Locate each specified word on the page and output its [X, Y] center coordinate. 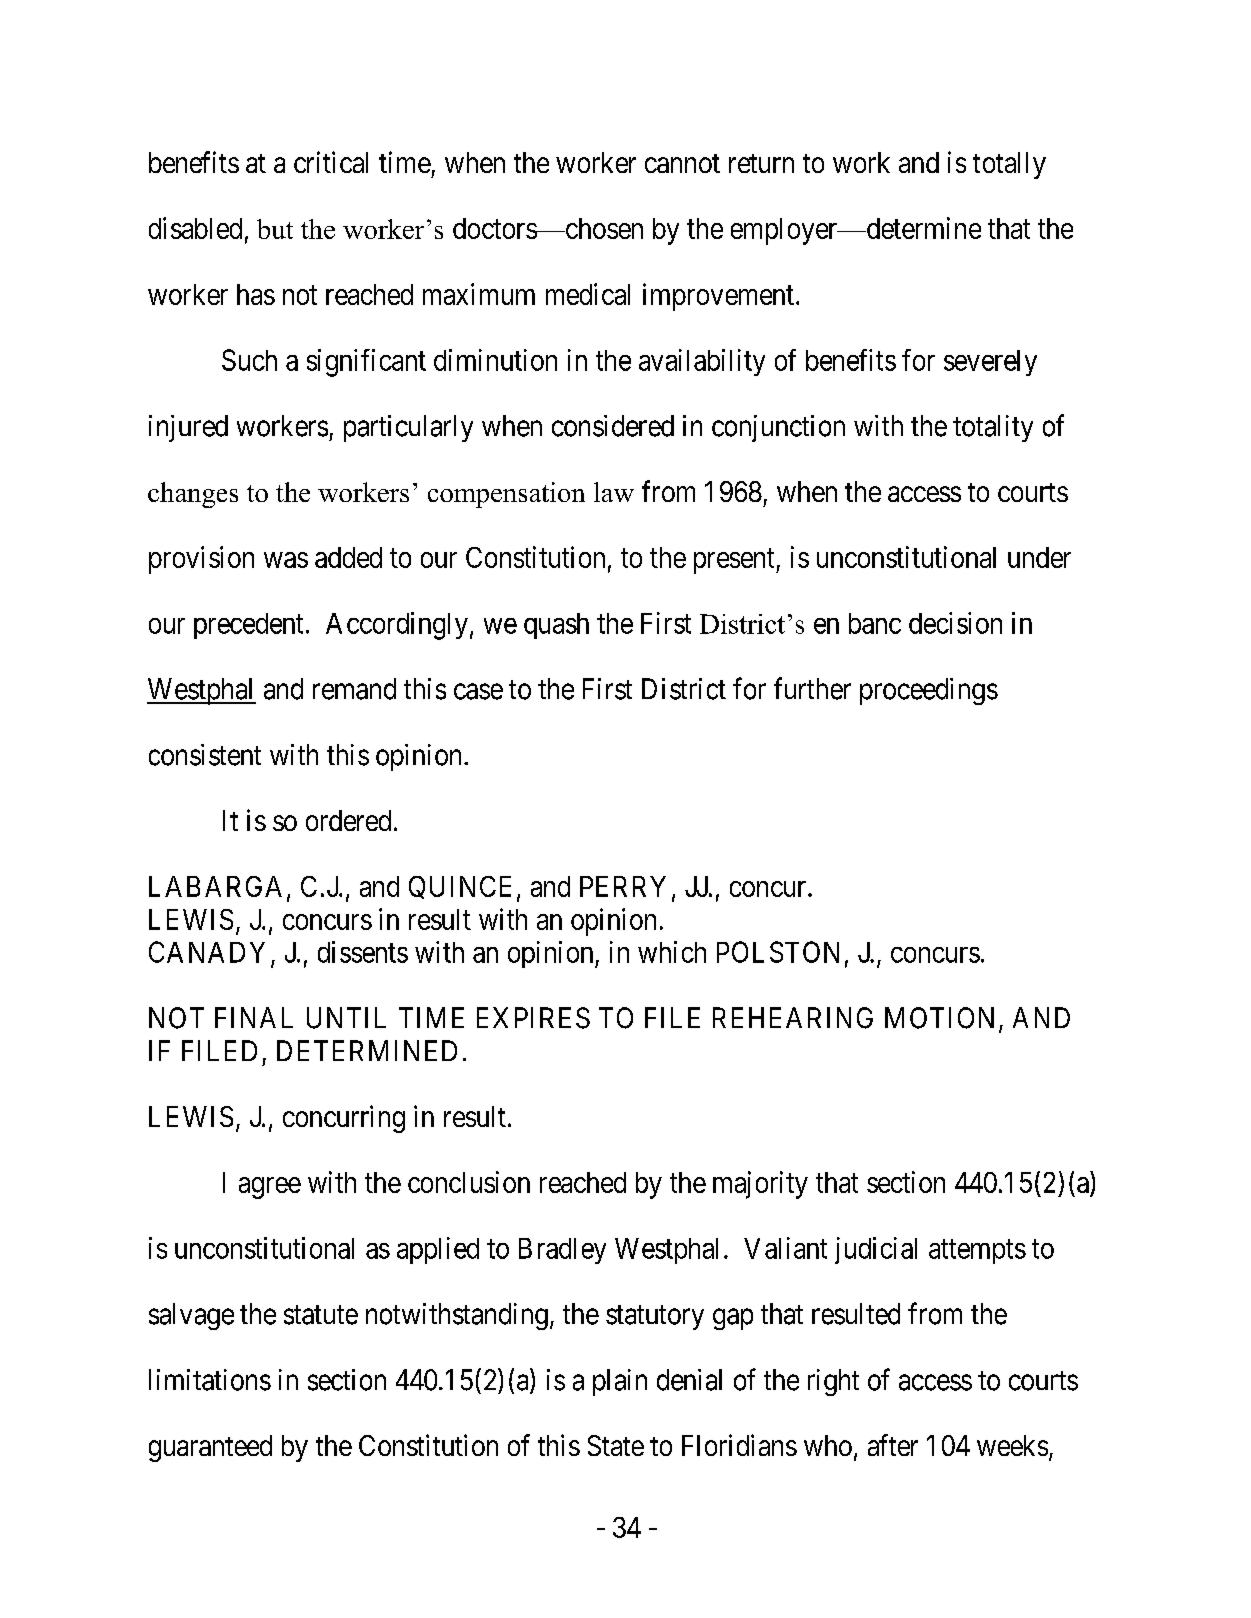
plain [620, 1382]
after [893, 1445]
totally [1009, 165]
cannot [682, 163]
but [275, 229]
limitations [210, 1380]
